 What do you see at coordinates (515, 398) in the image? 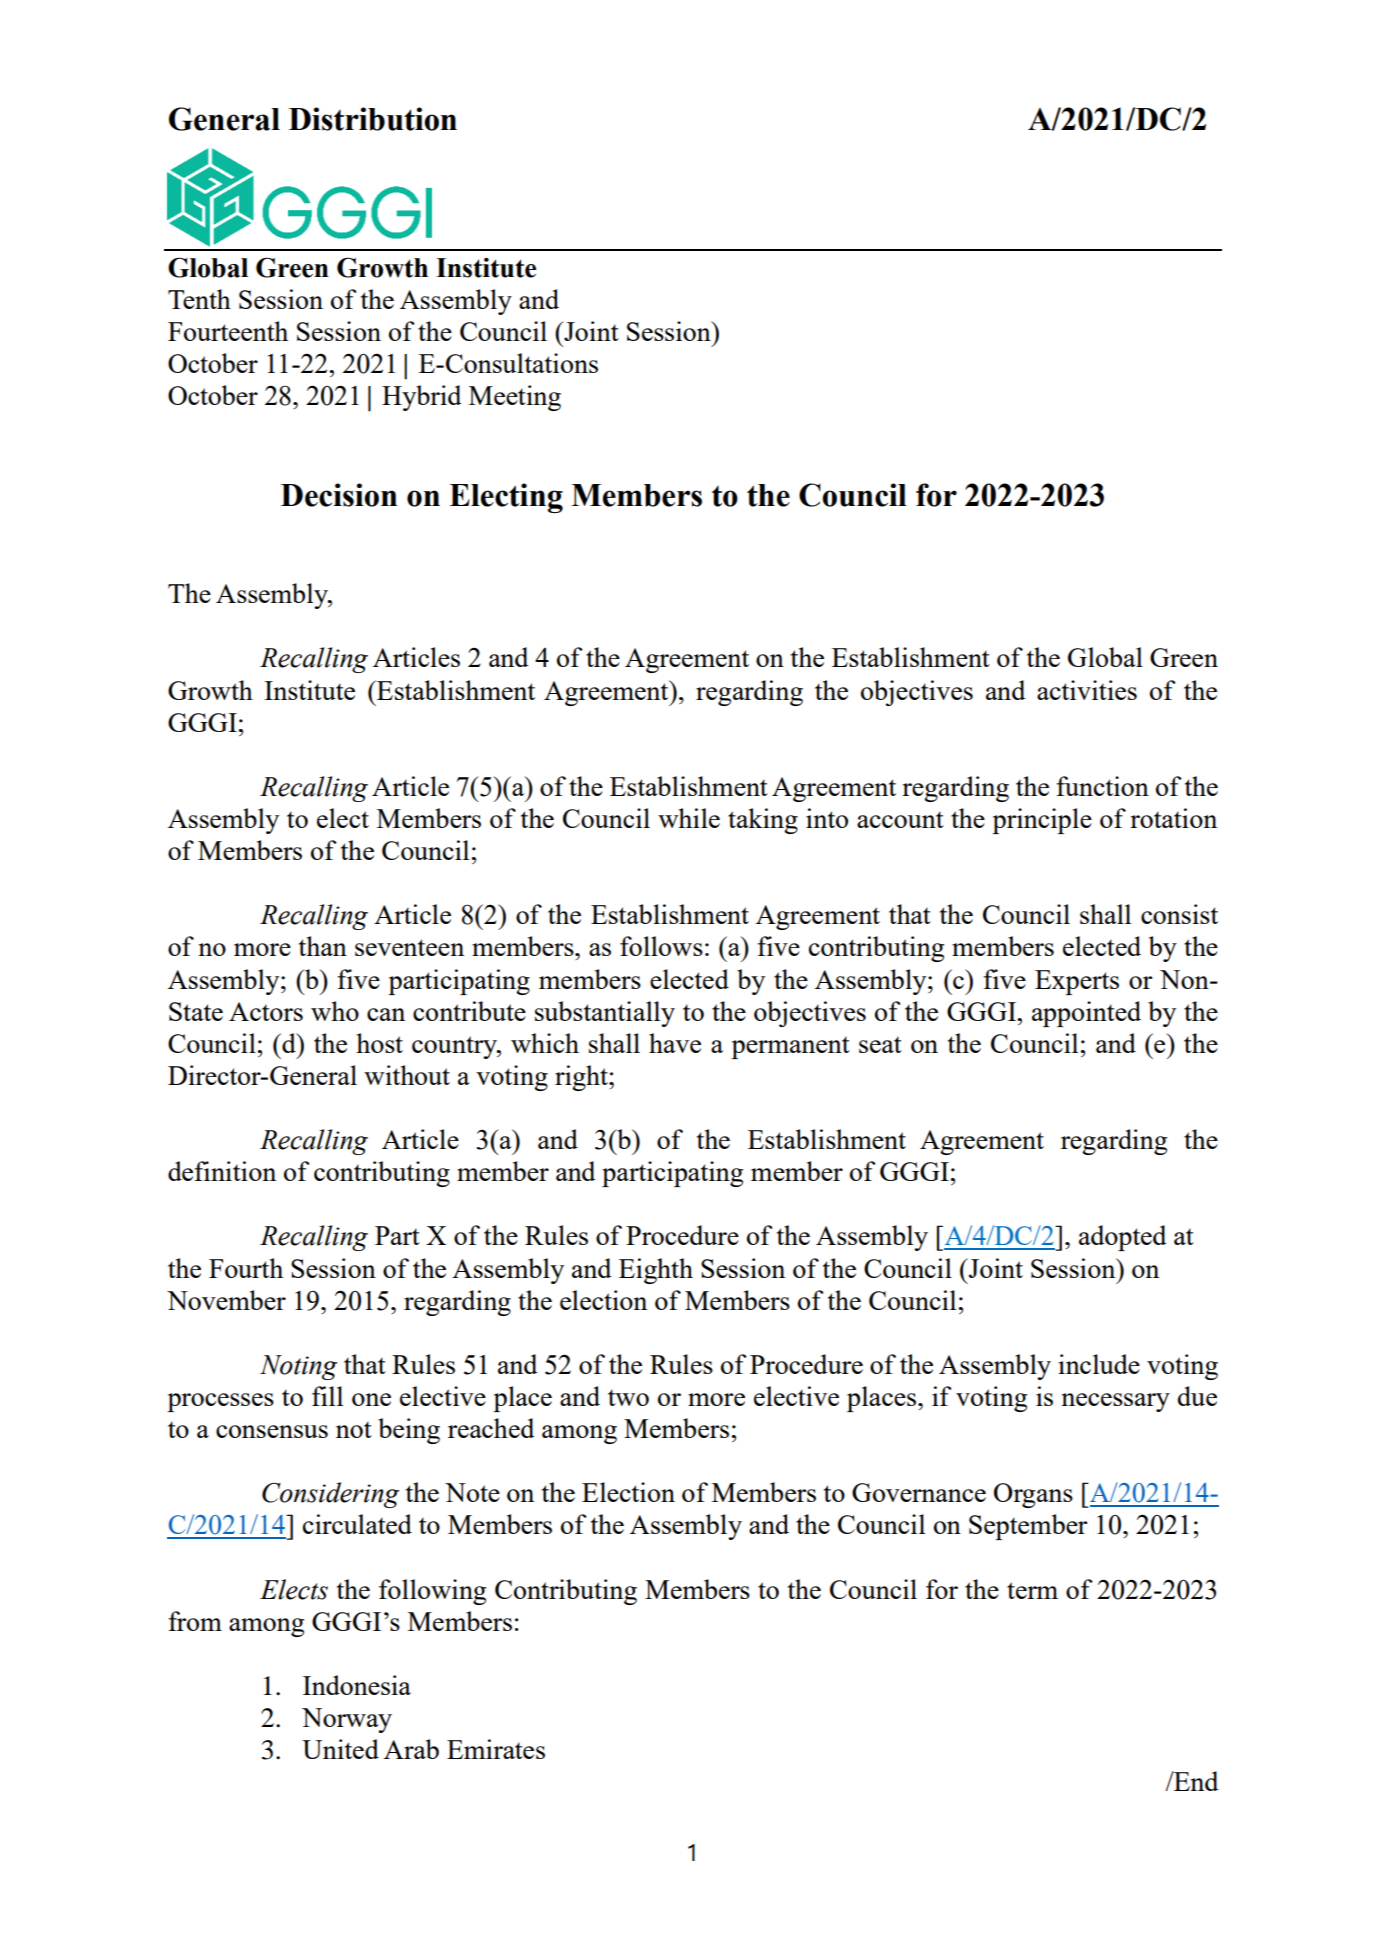
I see `Meeting` at bounding box center [515, 398].
